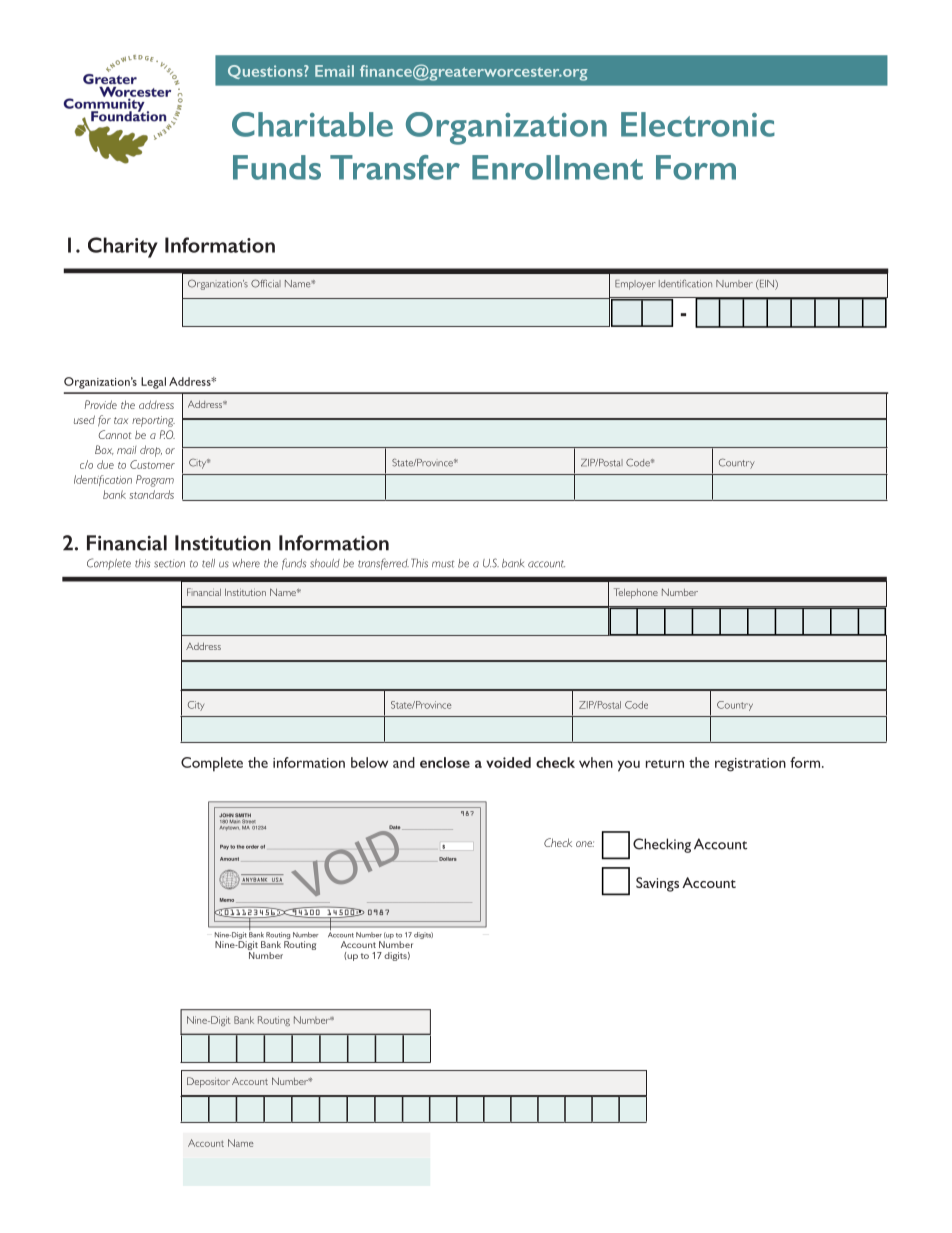 The height and width of the screenshot is (1233, 952). I want to click on Charitable, so click(312, 124).
